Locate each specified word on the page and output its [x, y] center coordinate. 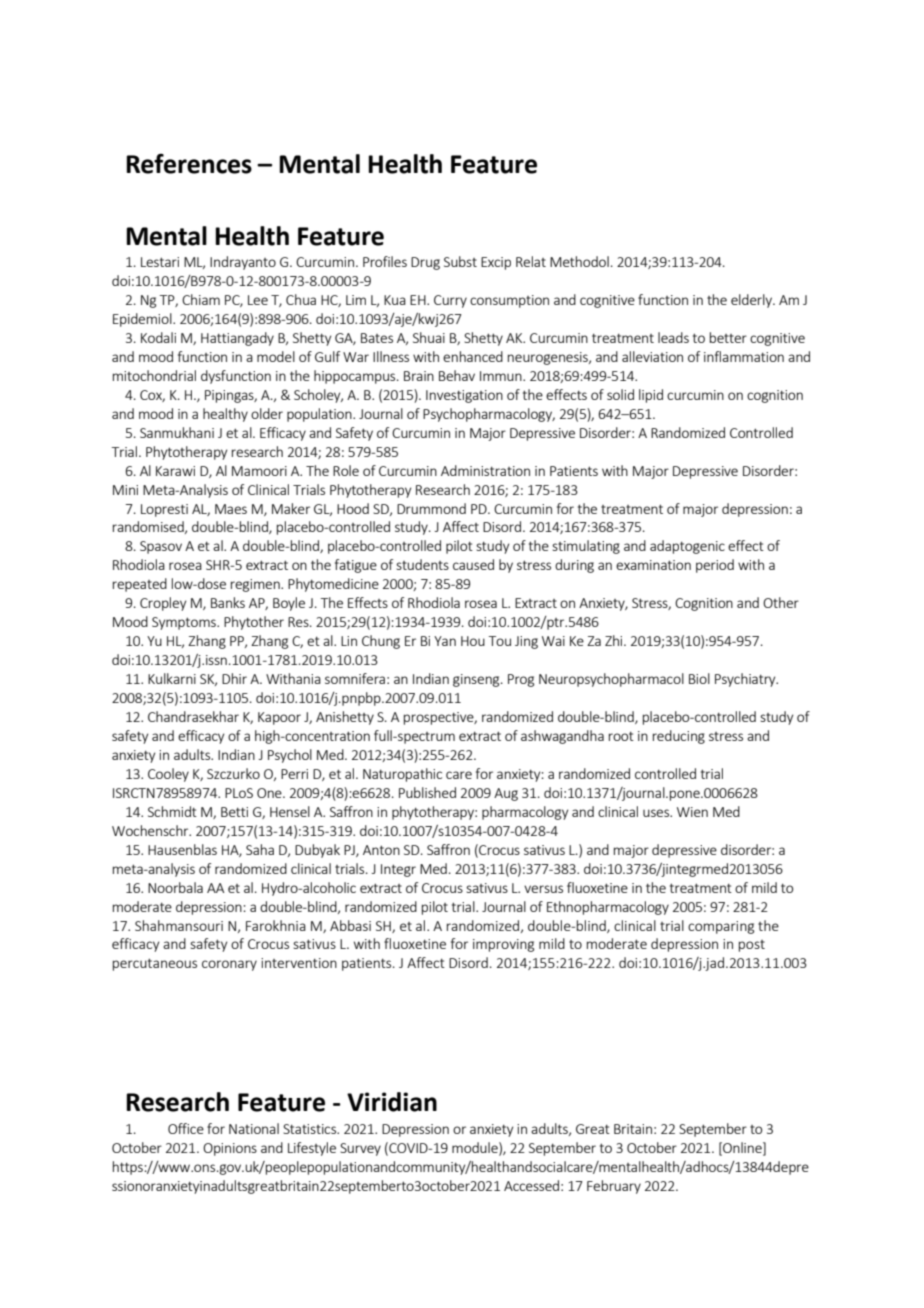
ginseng [477, 680]
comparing [721, 927]
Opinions [230, 1149]
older [267, 413]
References [189, 163]
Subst [460, 261]
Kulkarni [172, 678]
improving [503, 945]
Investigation [464, 396]
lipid [651, 396]
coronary [229, 965]
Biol [699, 678]
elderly [752, 301]
